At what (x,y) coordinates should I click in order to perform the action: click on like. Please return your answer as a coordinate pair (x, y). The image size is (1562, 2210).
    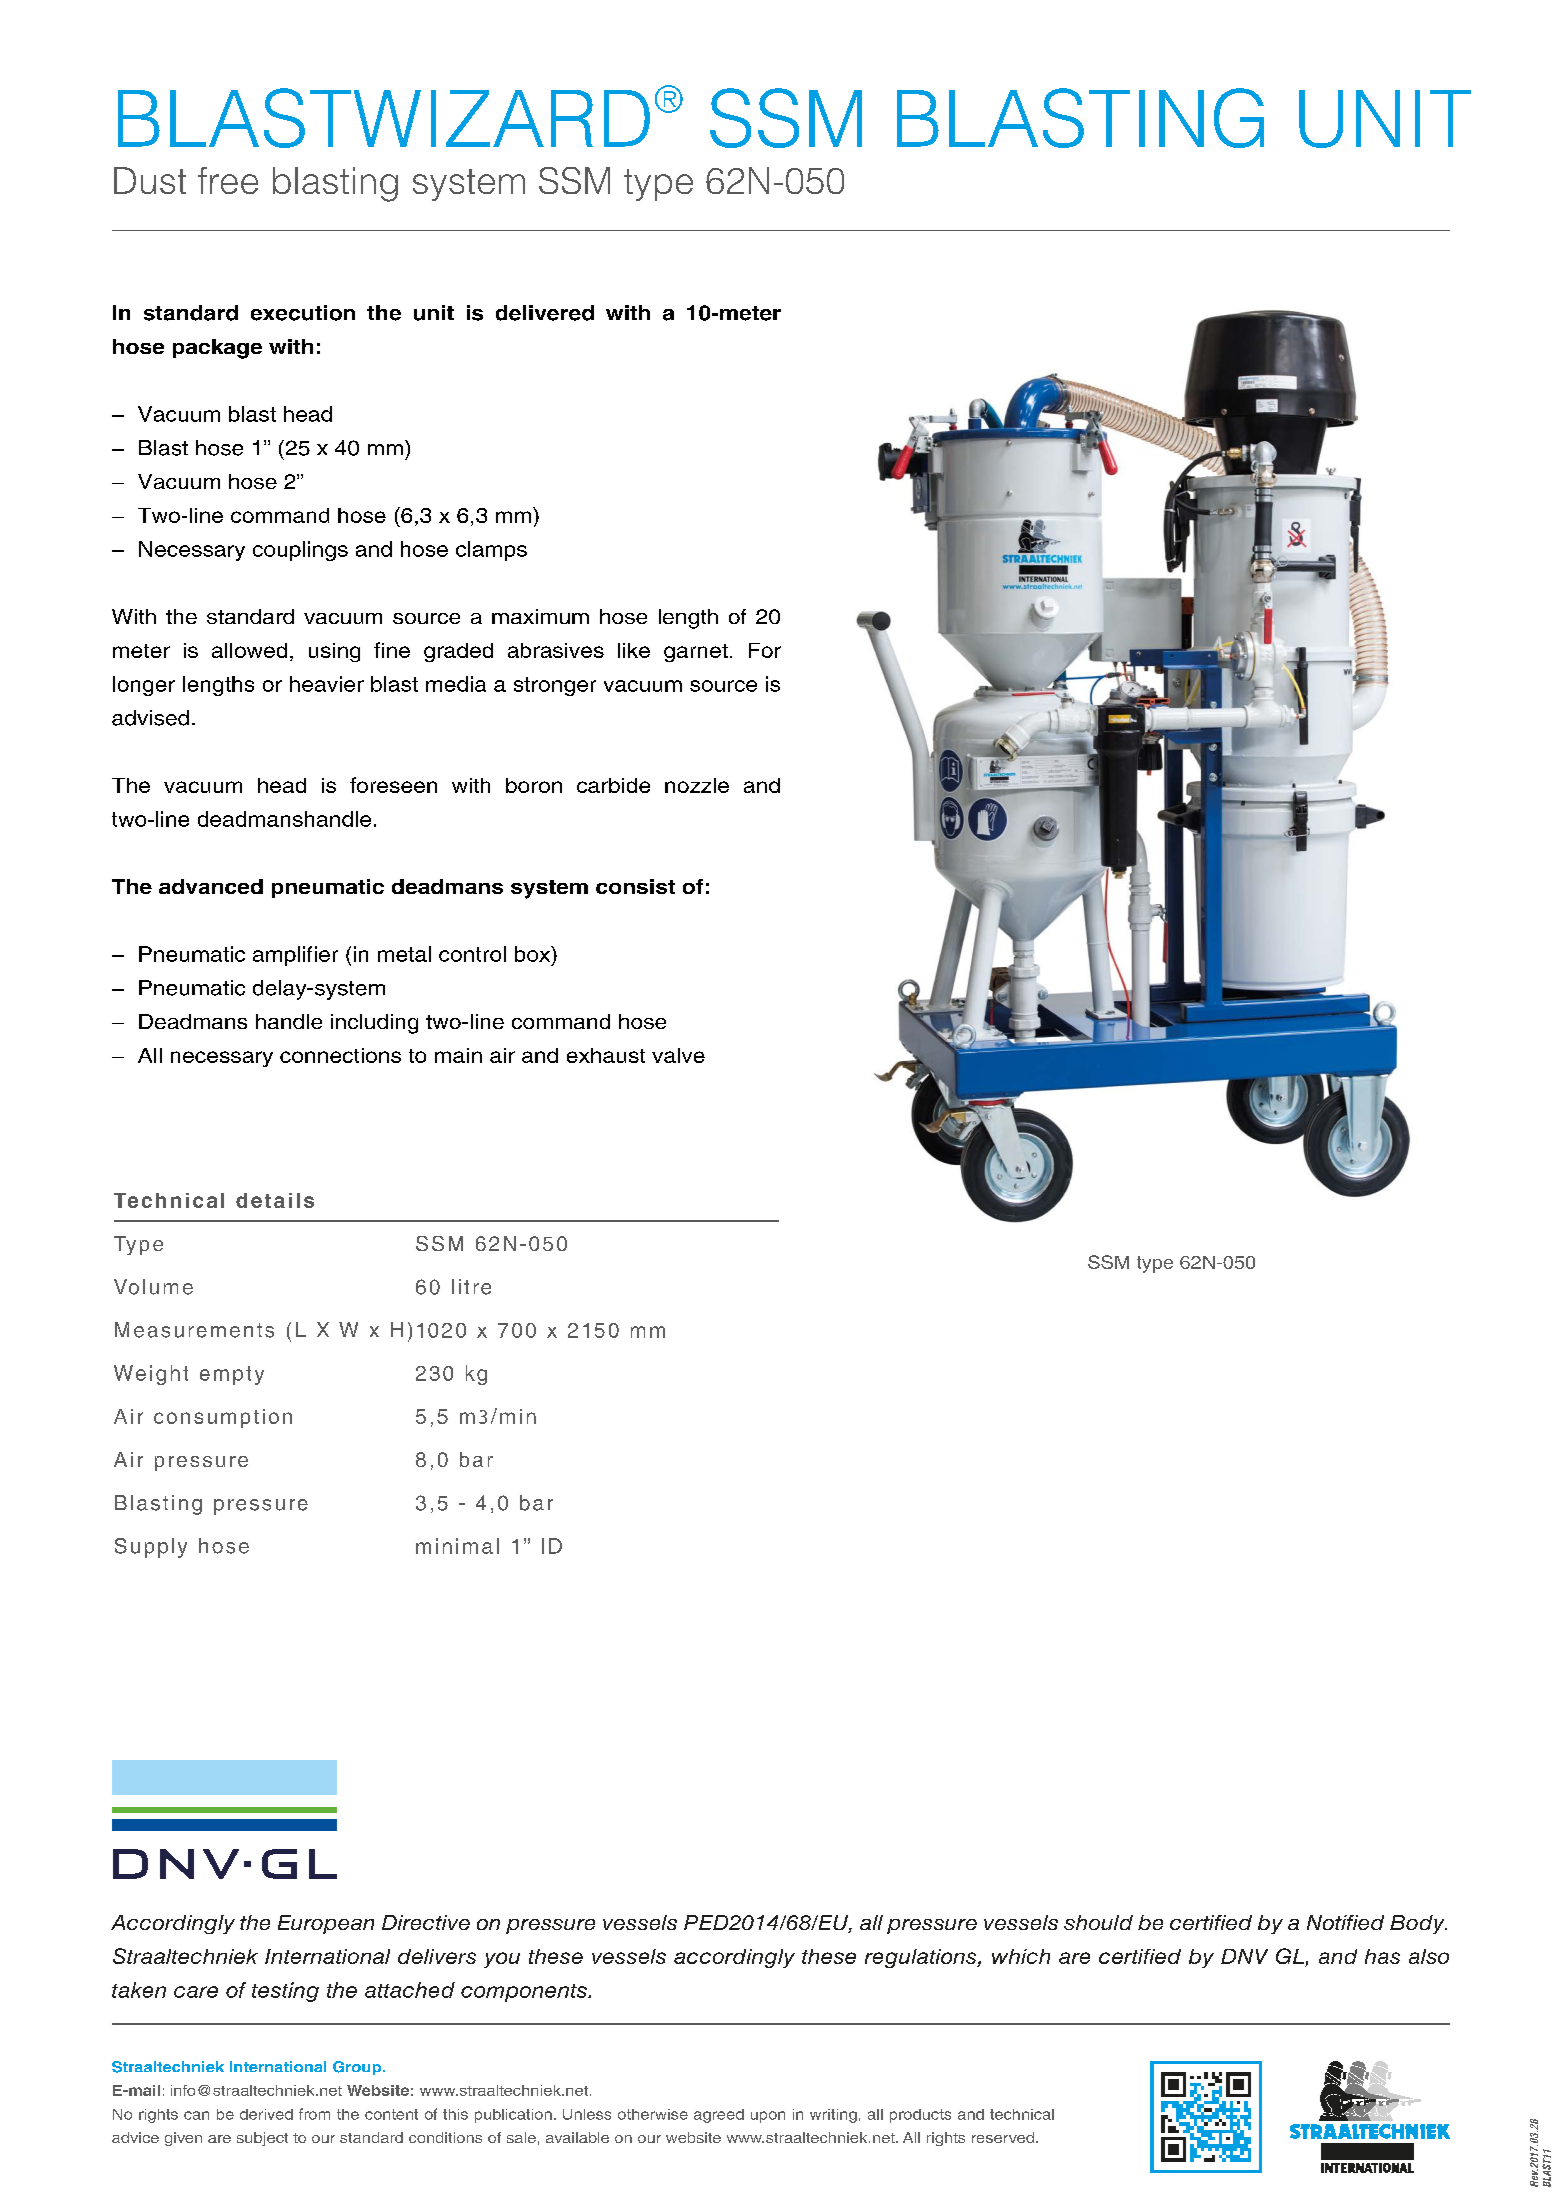
    Looking at the image, I should click on (634, 650).
